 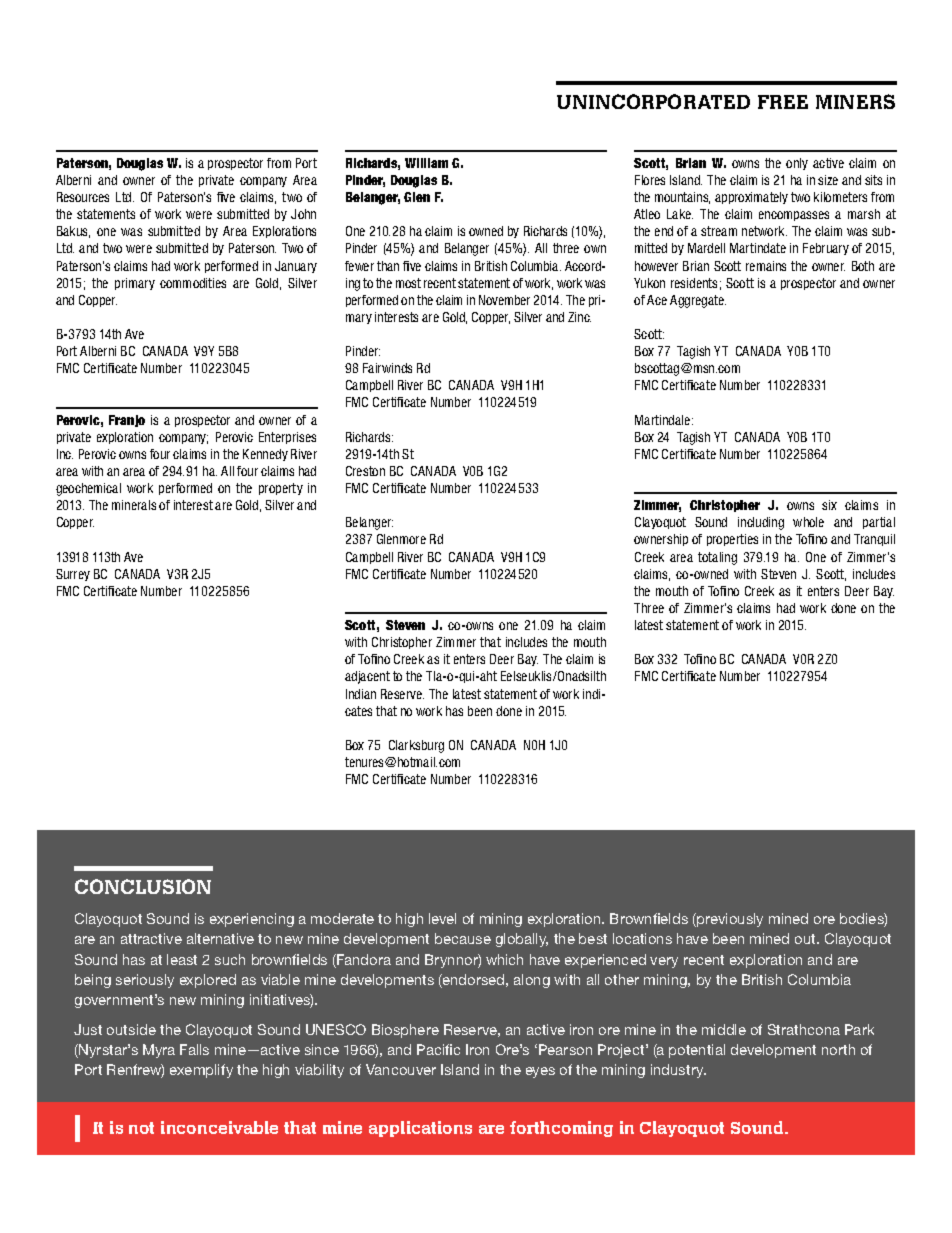 What do you see at coordinates (201, 1071) in the screenshot?
I see `exemplify` at bounding box center [201, 1071].
